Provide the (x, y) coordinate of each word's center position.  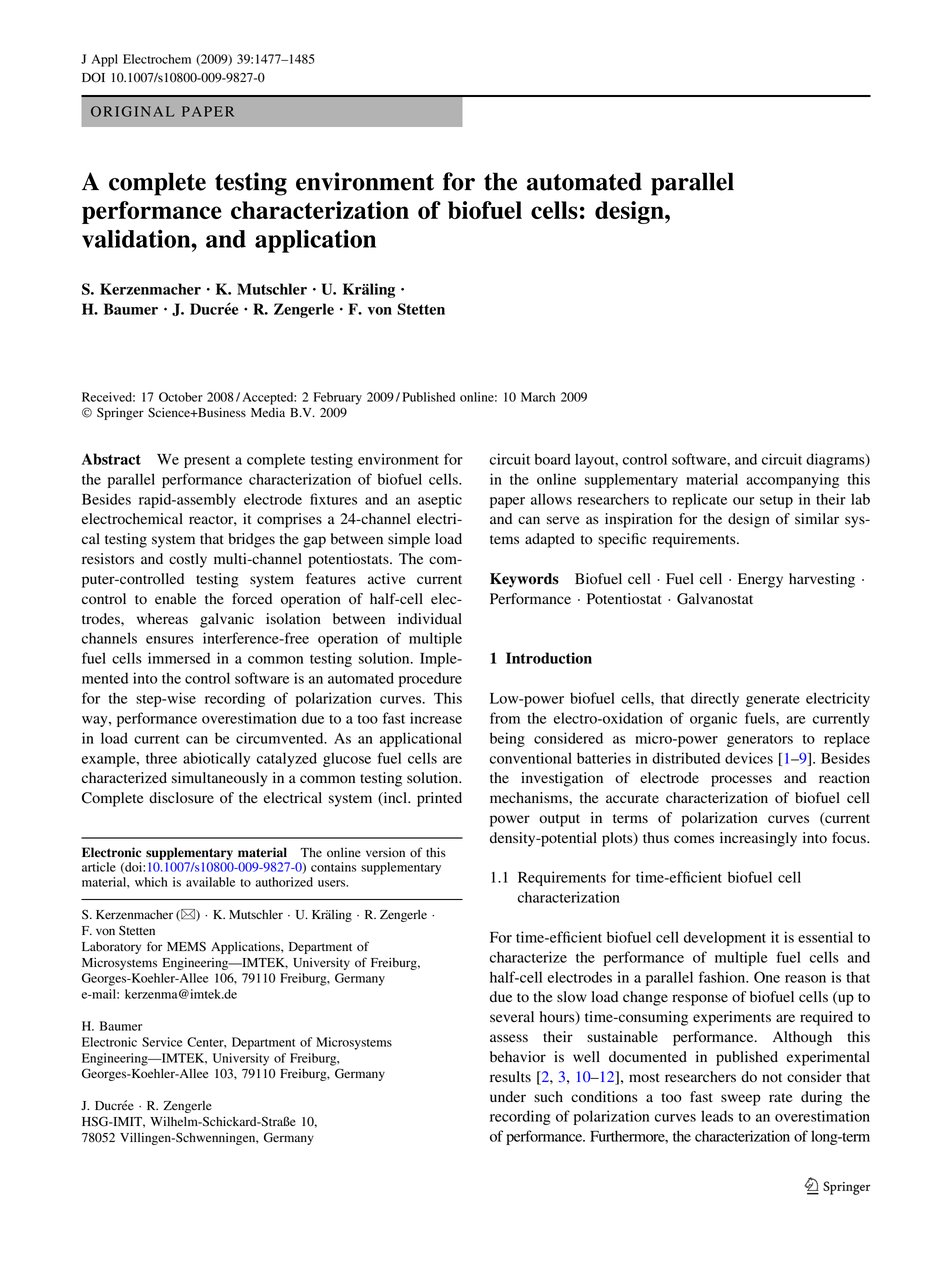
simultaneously (219, 779)
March (538, 397)
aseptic (440, 500)
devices (749, 758)
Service (162, 1042)
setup (776, 502)
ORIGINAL (133, 111)
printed (439, 799)
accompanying (792, 480)
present (207, 462)
